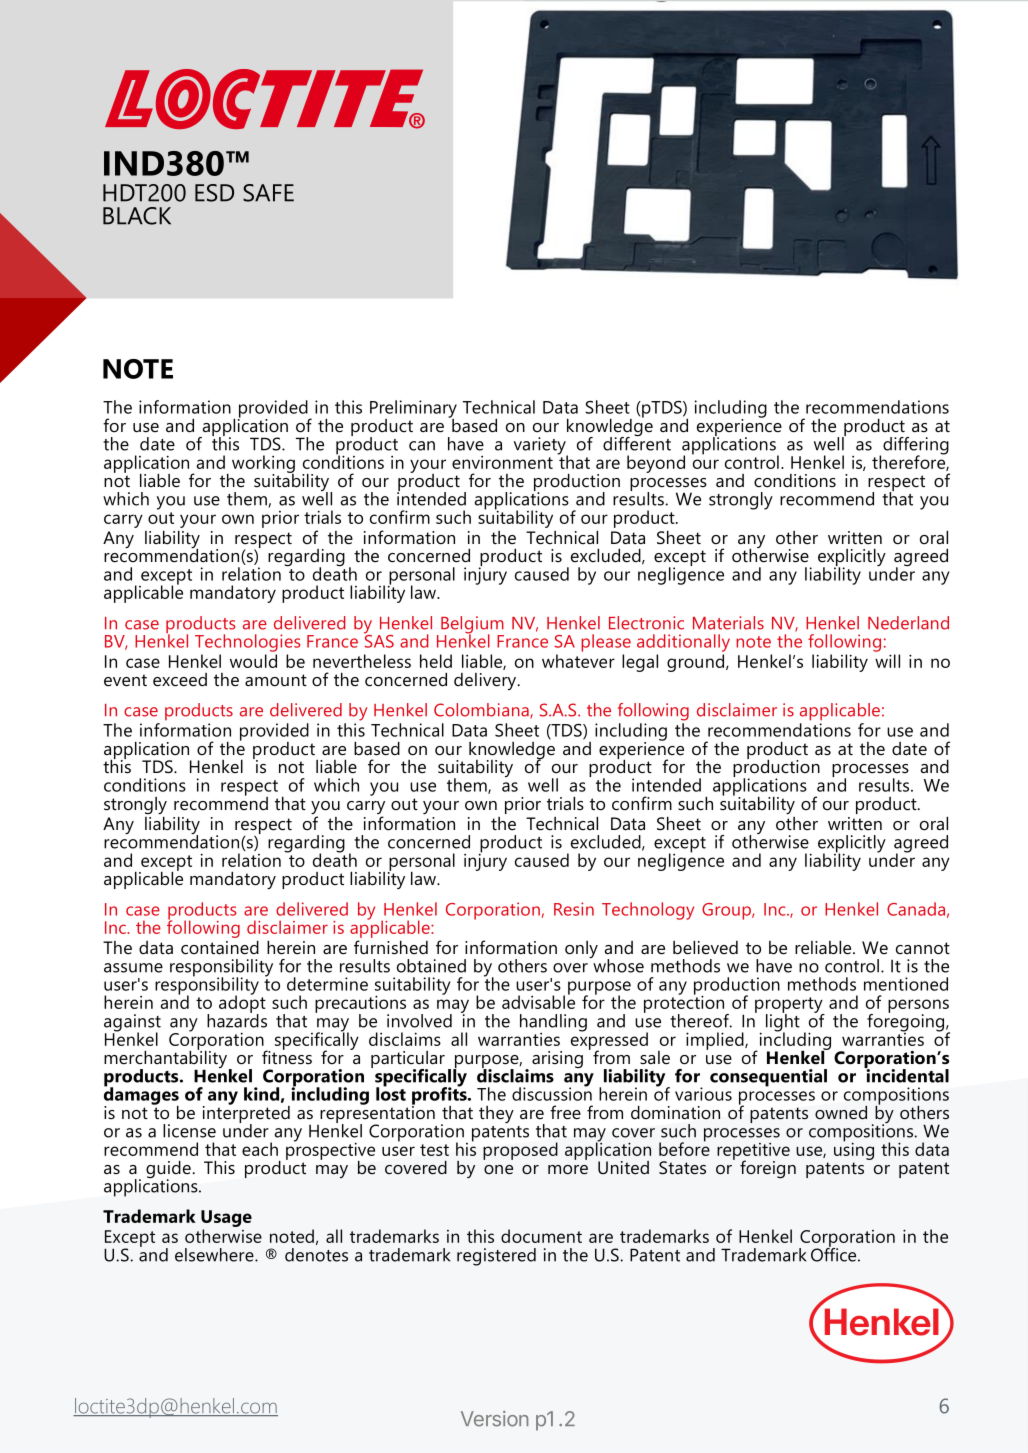 The height and width of the screenshot is (1453, 1028). Describe the element at coordinates (552, 1093) in the screenshot. I see `discussion` at that location.
